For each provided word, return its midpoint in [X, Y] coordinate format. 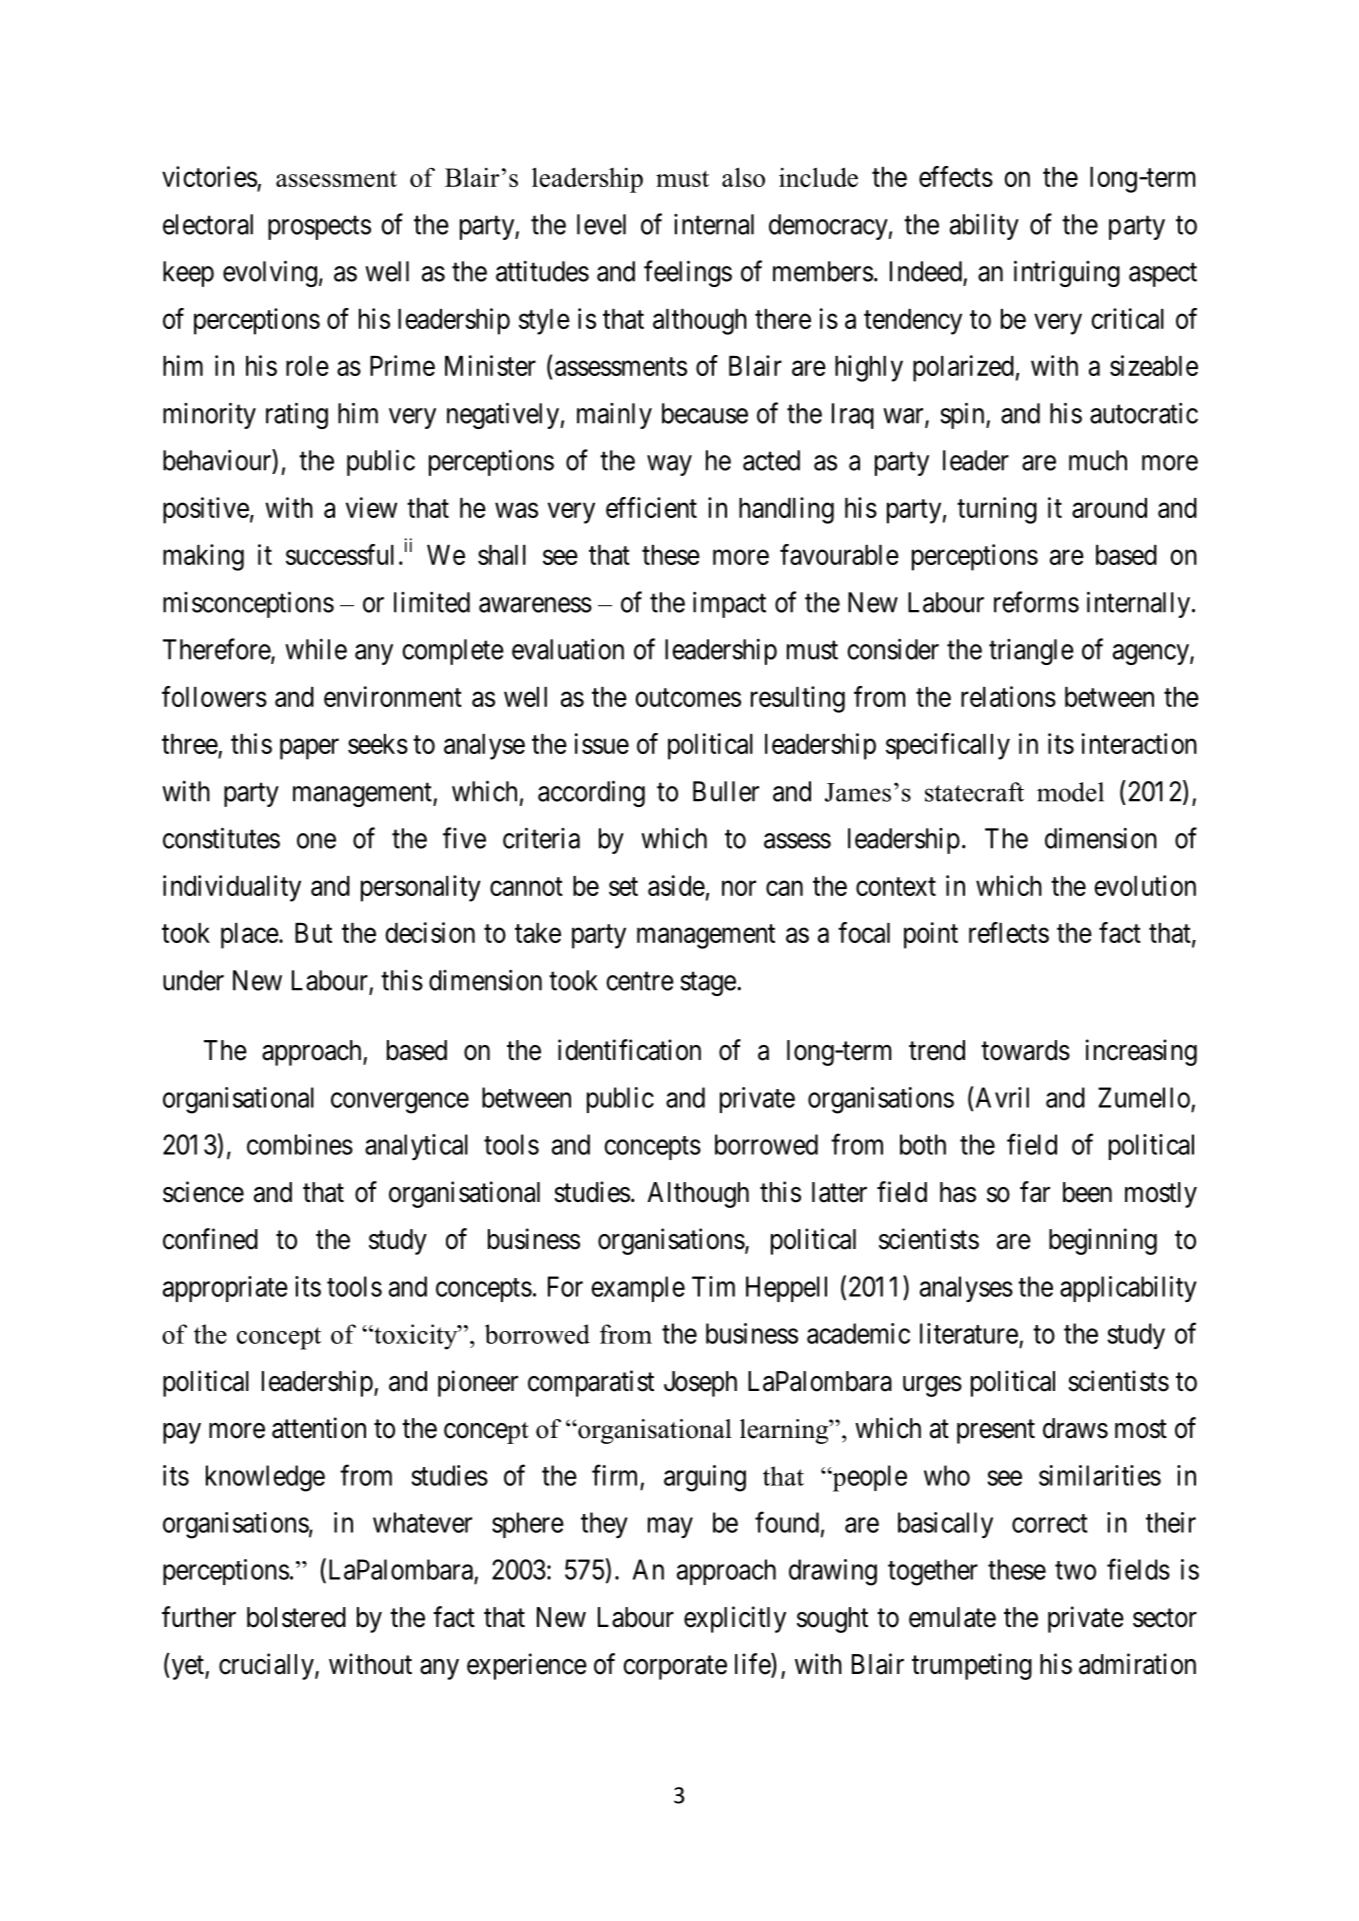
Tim [713, 1286]
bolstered [296, 1617]
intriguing [1067, 273]
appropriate [225, 1289]
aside [676, 885]
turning [997, 510]
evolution [1145, 885]
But [313, 933]
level [601, 224]
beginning [1103, 1241]
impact [729, 604]
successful [340, 554]
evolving [270, 273]
